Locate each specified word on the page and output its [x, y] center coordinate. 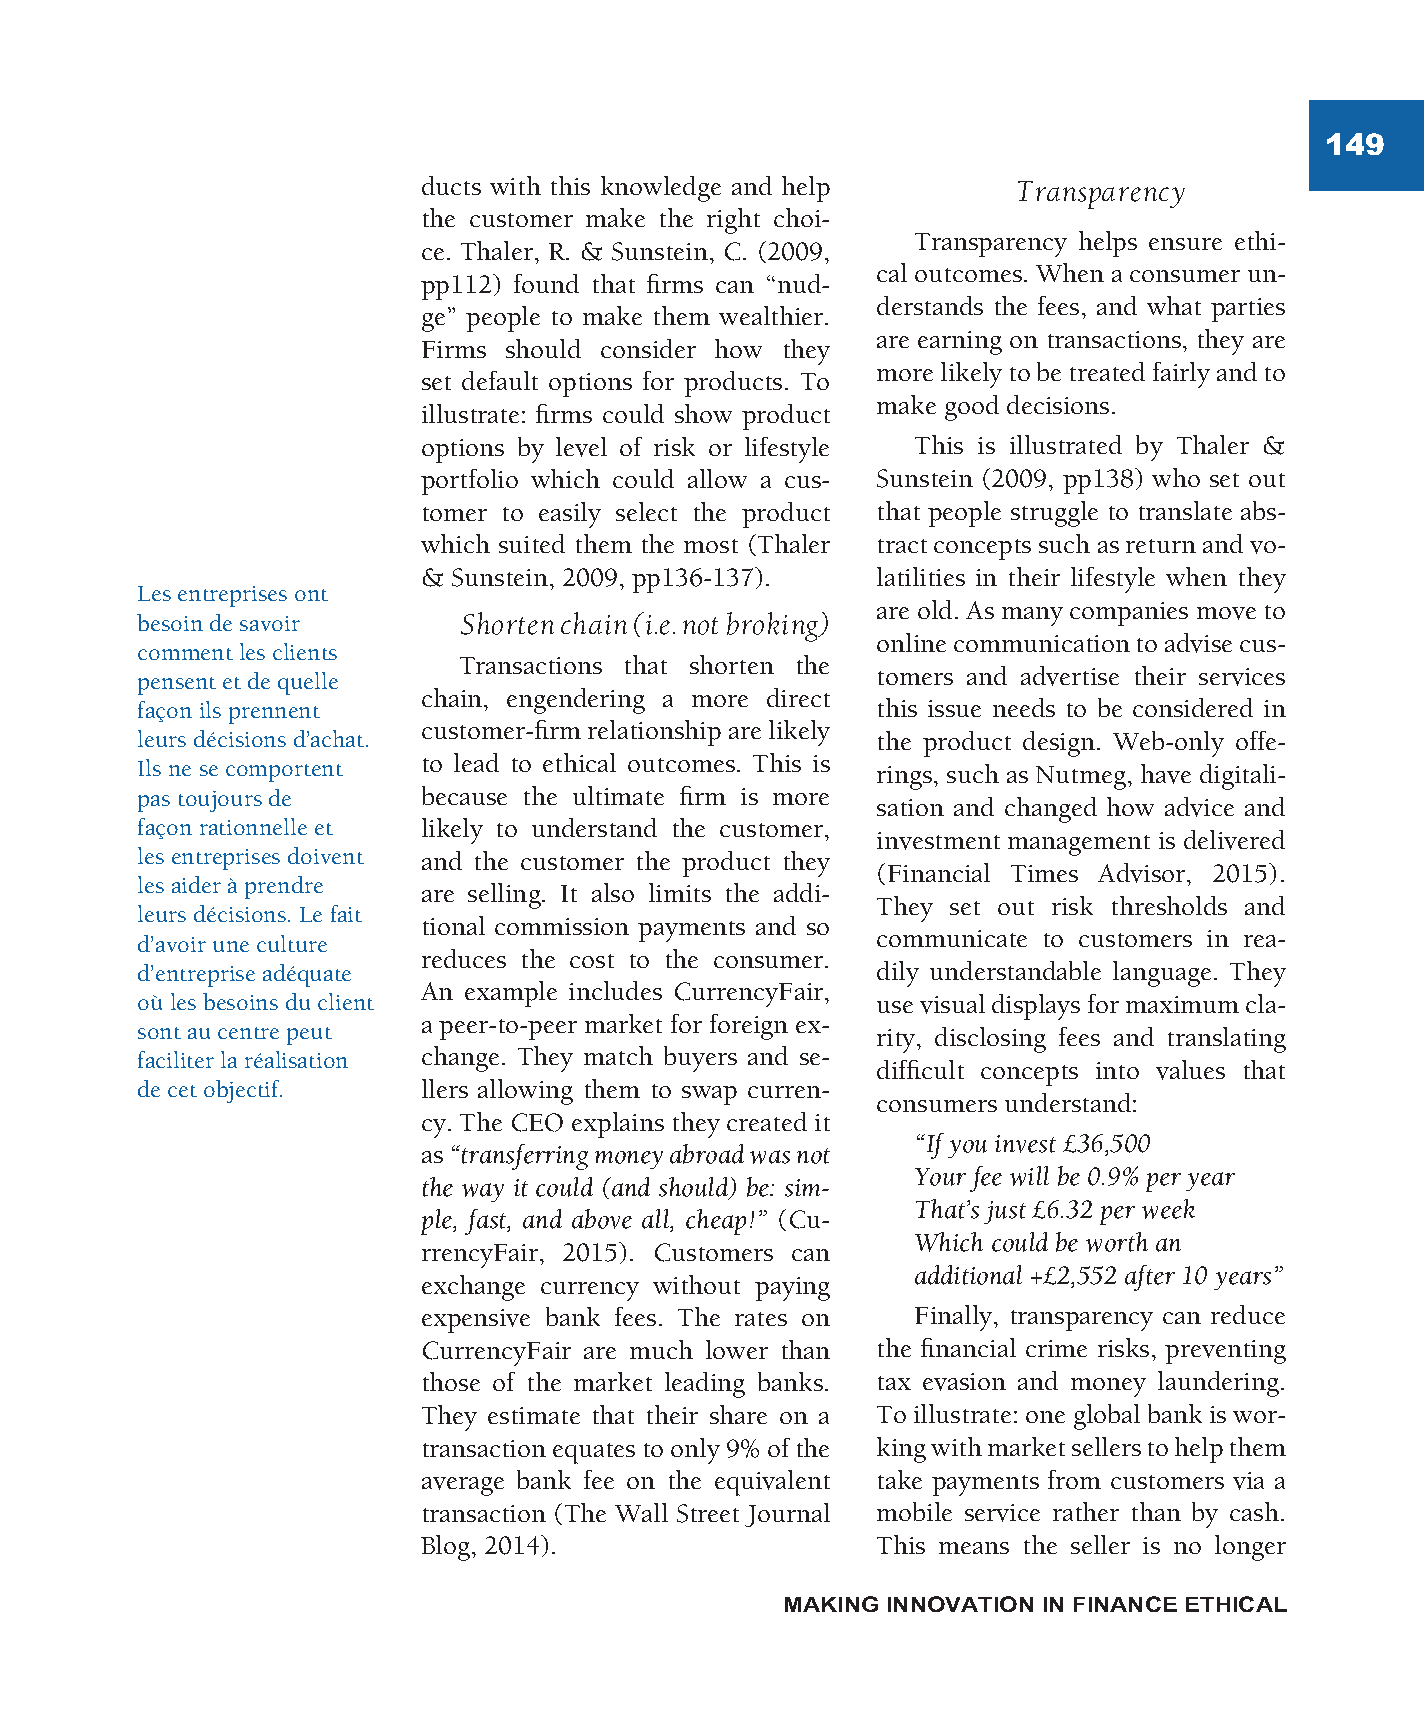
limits [680, 892]
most [711, 546]
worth [1117, 1242]
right [733, 221]
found [546, 283]
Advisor [1143, 873]
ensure [1185, 244]
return [1161, 546]
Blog [447, 1548]
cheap [716, 1222]
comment [185, 654]
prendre [284, 887]
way [483, 1192]
